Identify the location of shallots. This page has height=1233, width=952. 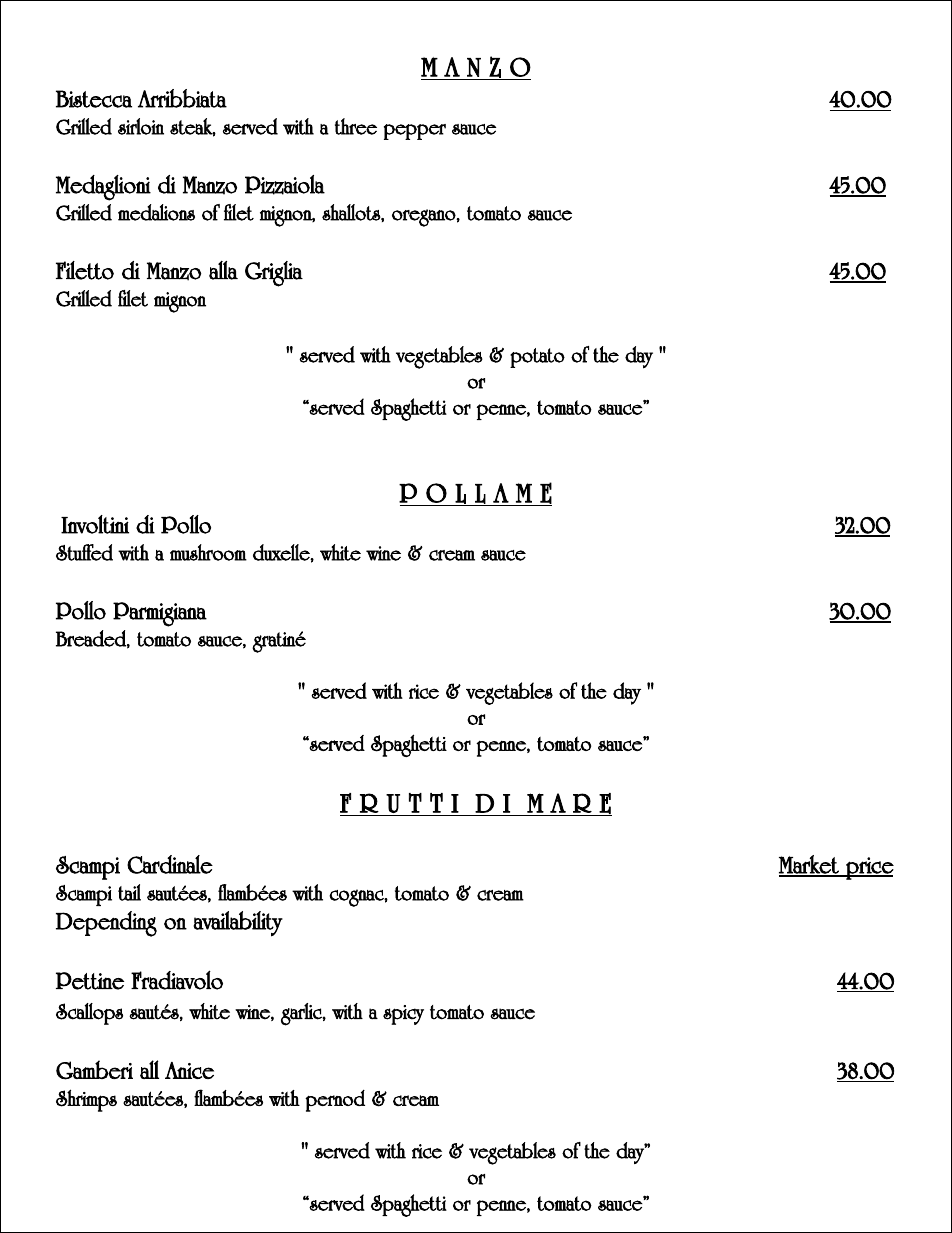
(352, 212).
